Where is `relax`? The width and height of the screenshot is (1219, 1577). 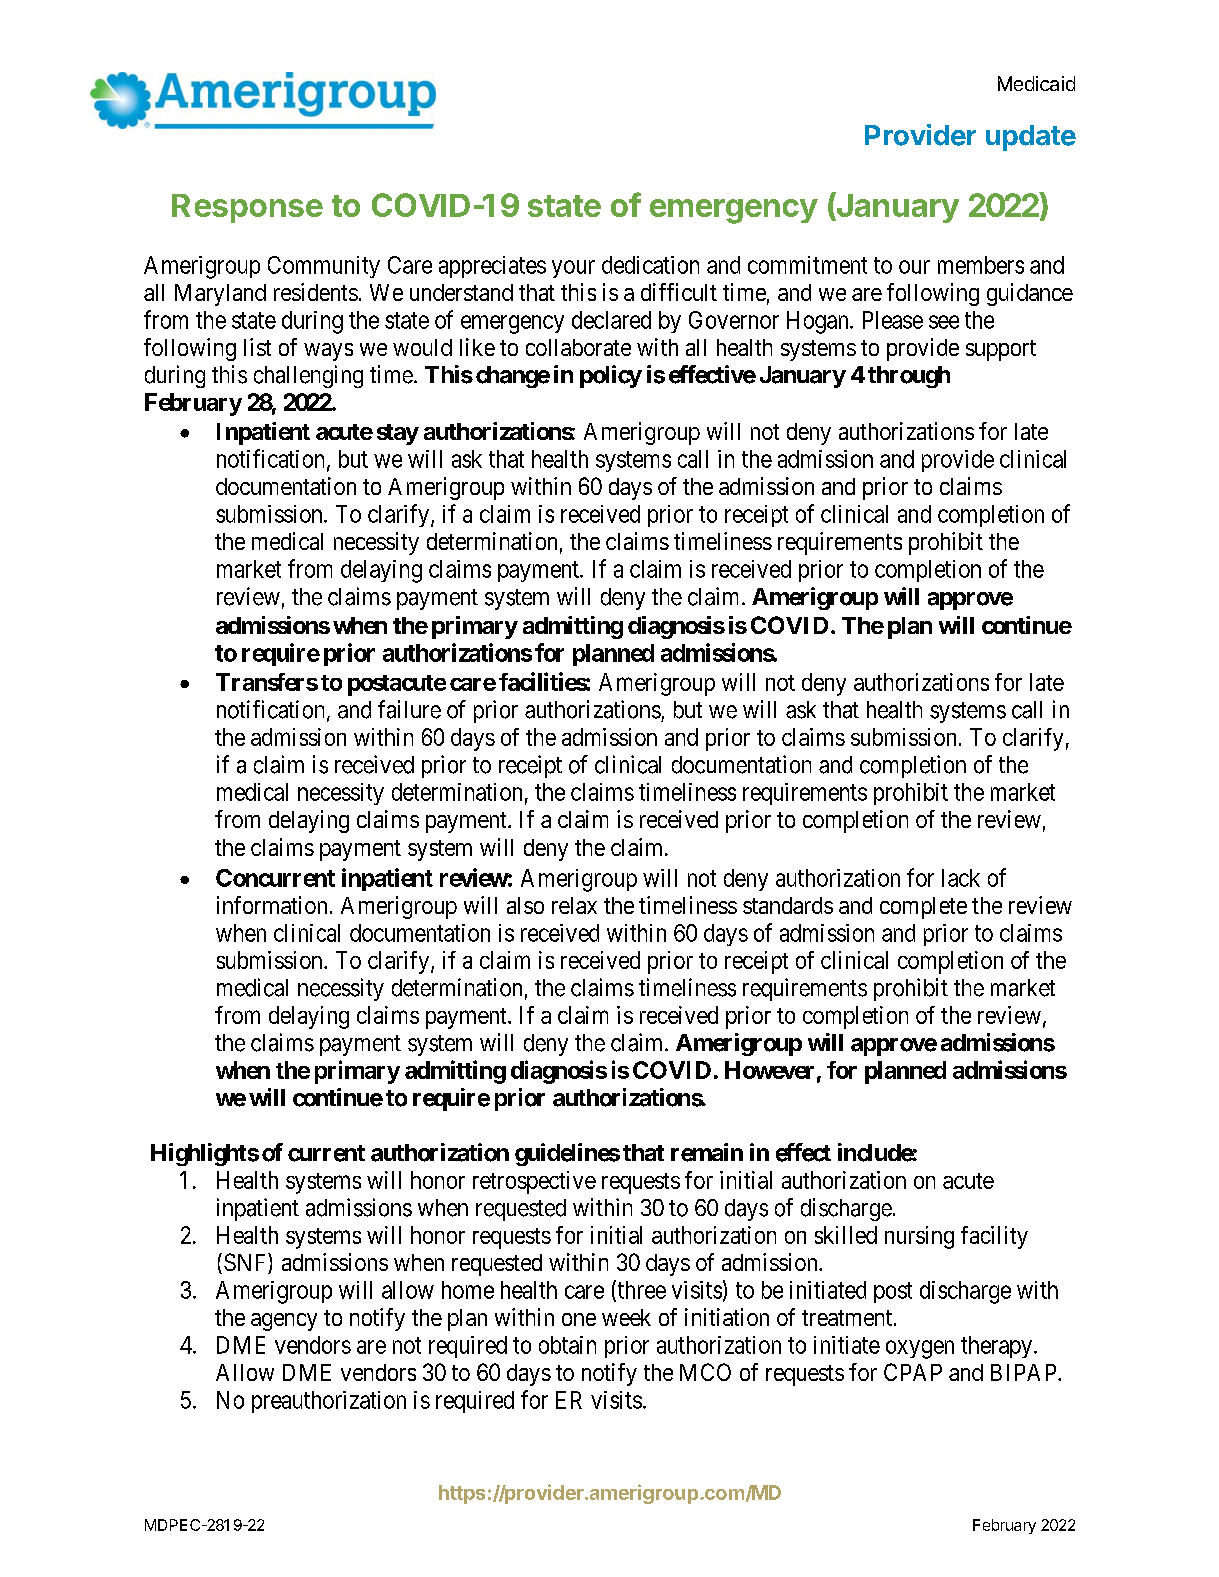
relax is located at coordinates (574, 905).
